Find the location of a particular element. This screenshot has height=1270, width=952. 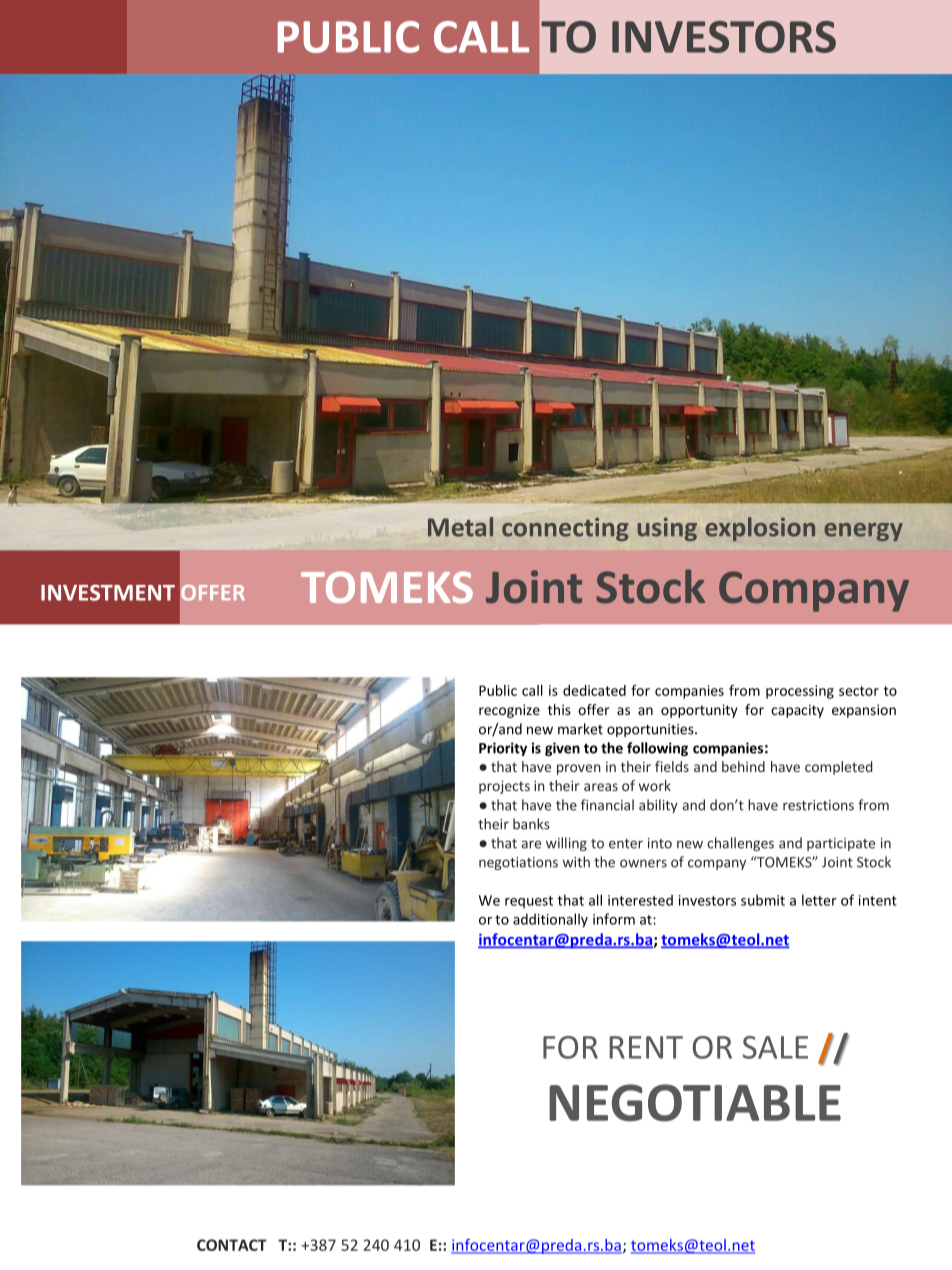

NEGOTIABLE is located at coordinates (695, 1103).
